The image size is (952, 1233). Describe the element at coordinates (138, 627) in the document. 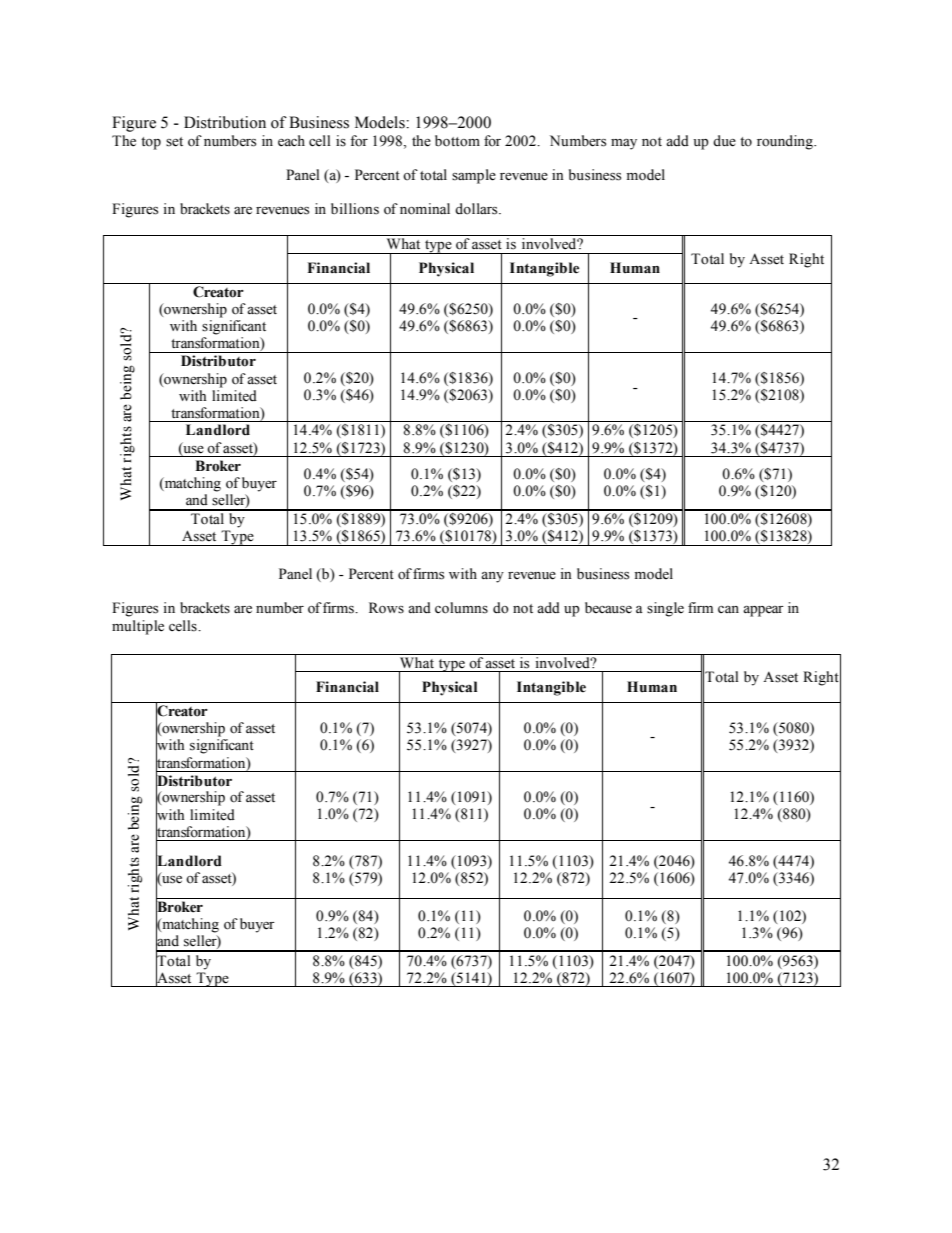

I see `multiple` at that location.
